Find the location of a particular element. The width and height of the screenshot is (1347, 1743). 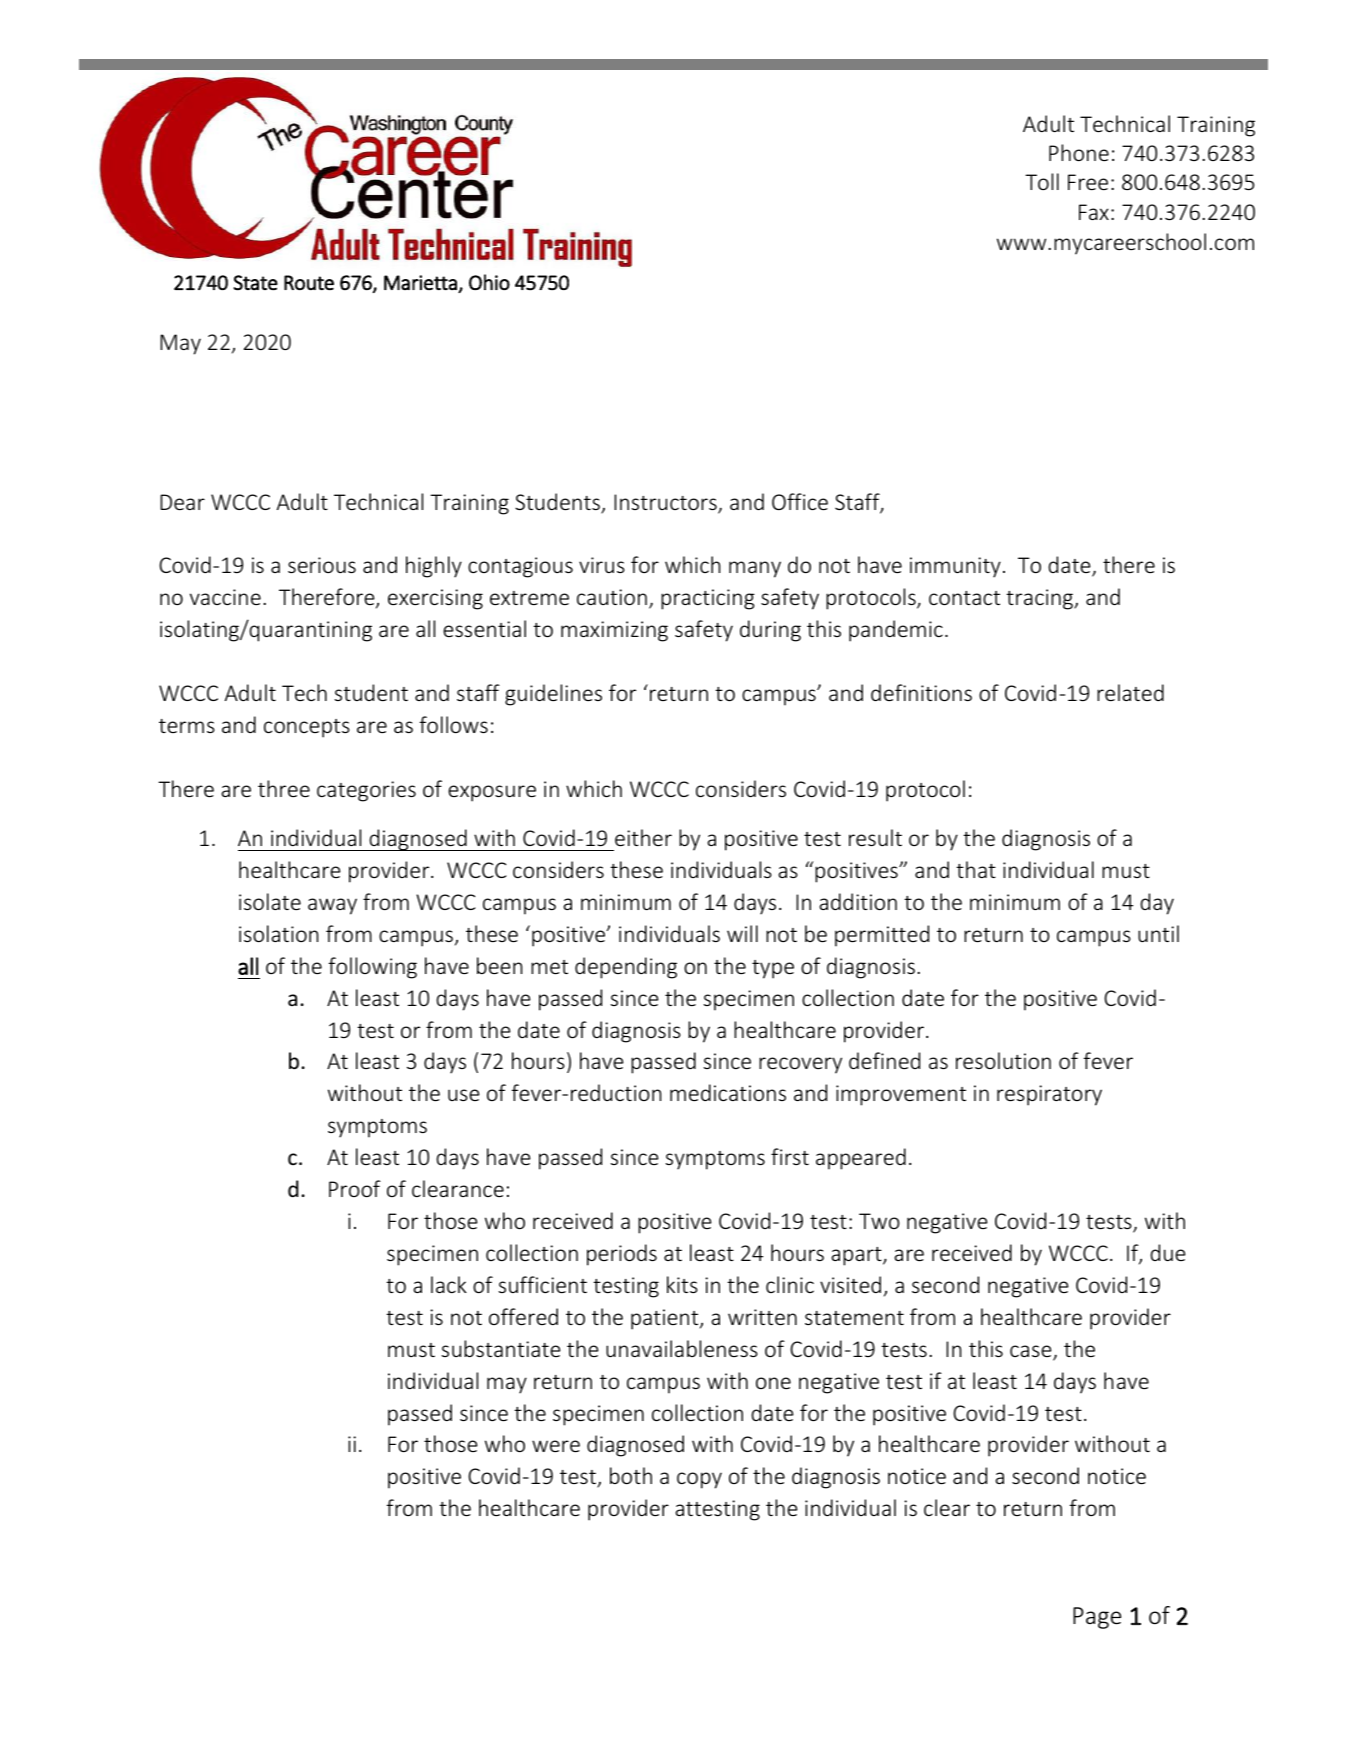

concepts is located at coordinates (307, 728).
